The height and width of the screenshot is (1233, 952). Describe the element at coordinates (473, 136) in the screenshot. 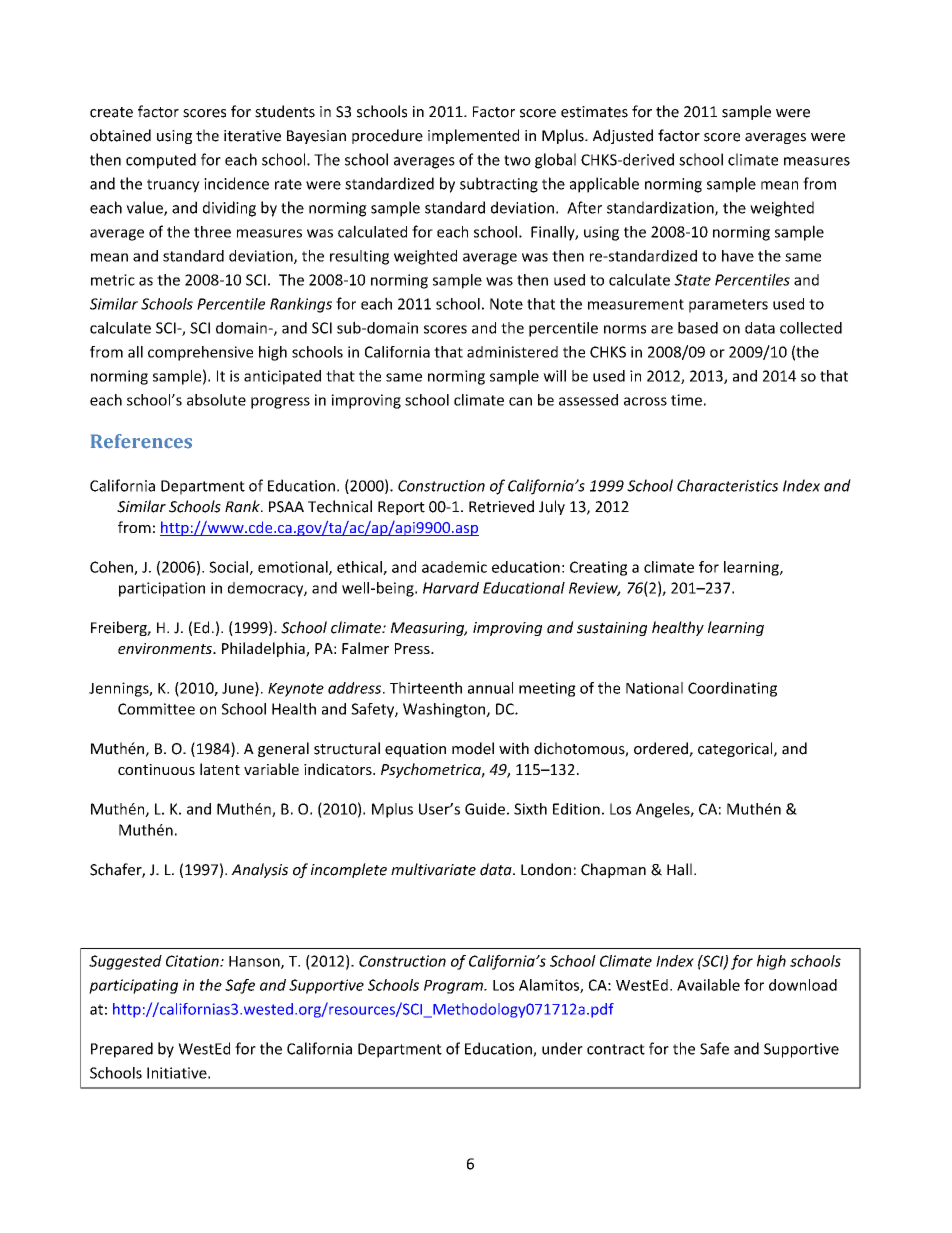

I see `implemented` at that location.
